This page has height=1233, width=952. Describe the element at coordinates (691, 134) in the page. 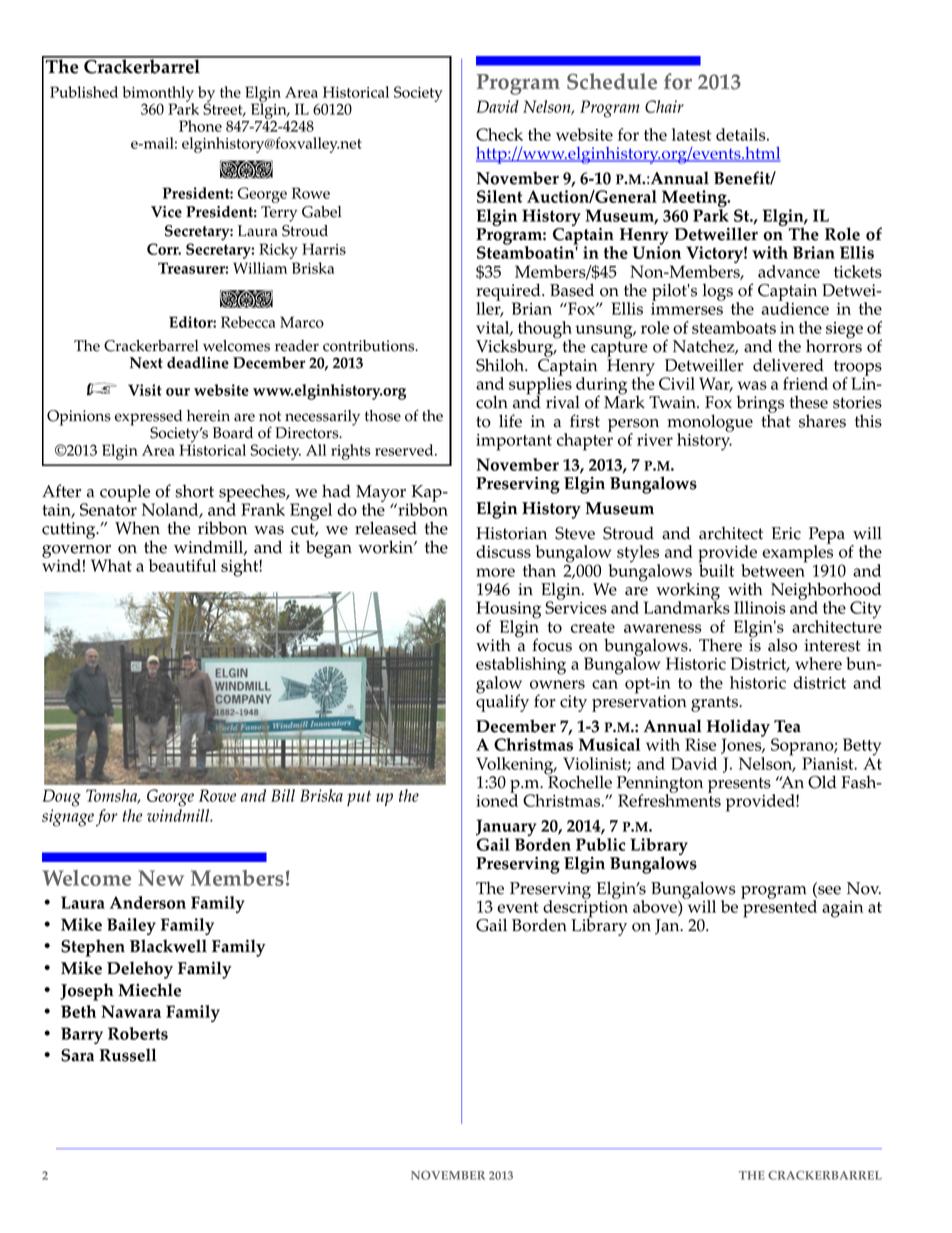

I see `latest` at that location.
